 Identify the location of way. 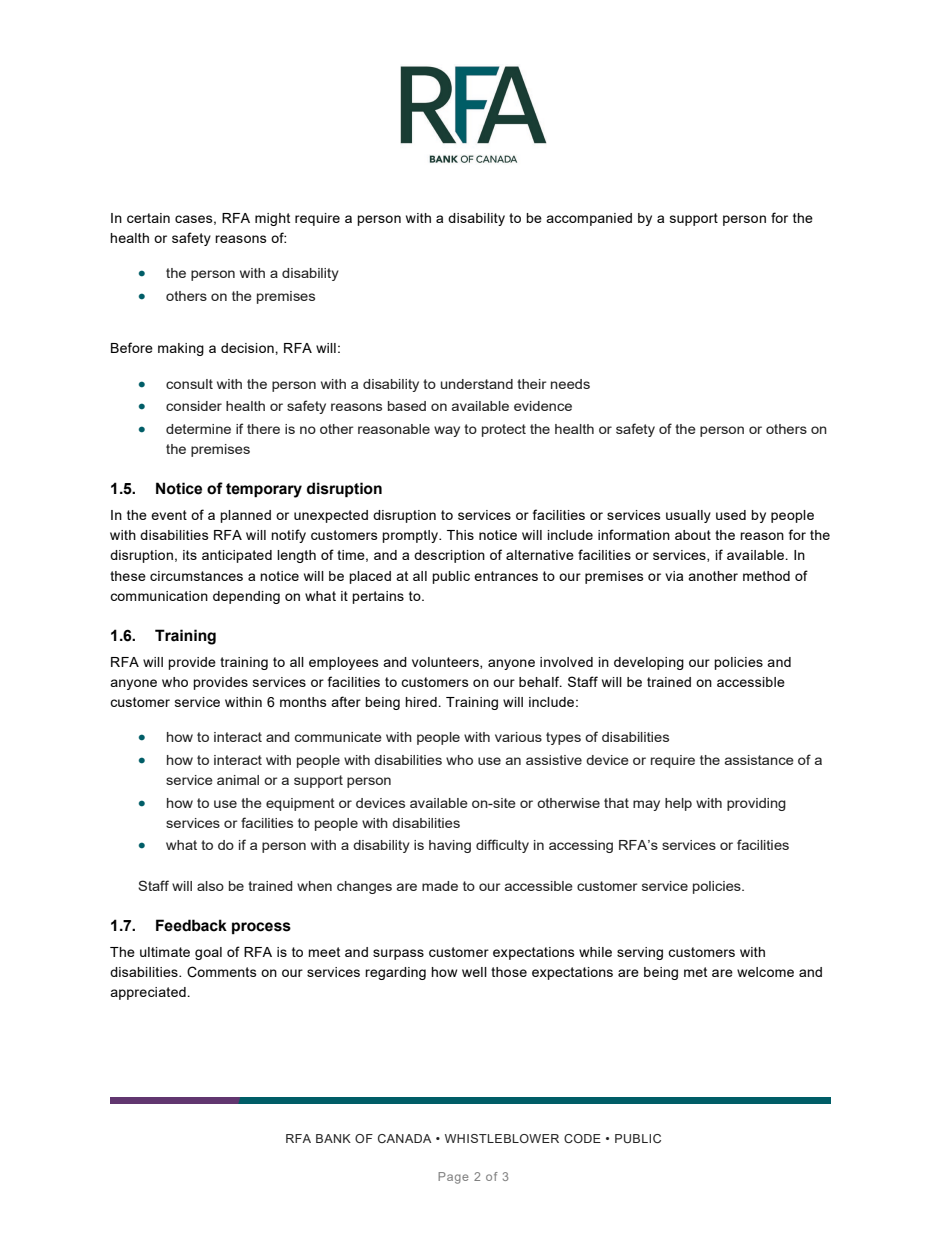
(447, 431).
